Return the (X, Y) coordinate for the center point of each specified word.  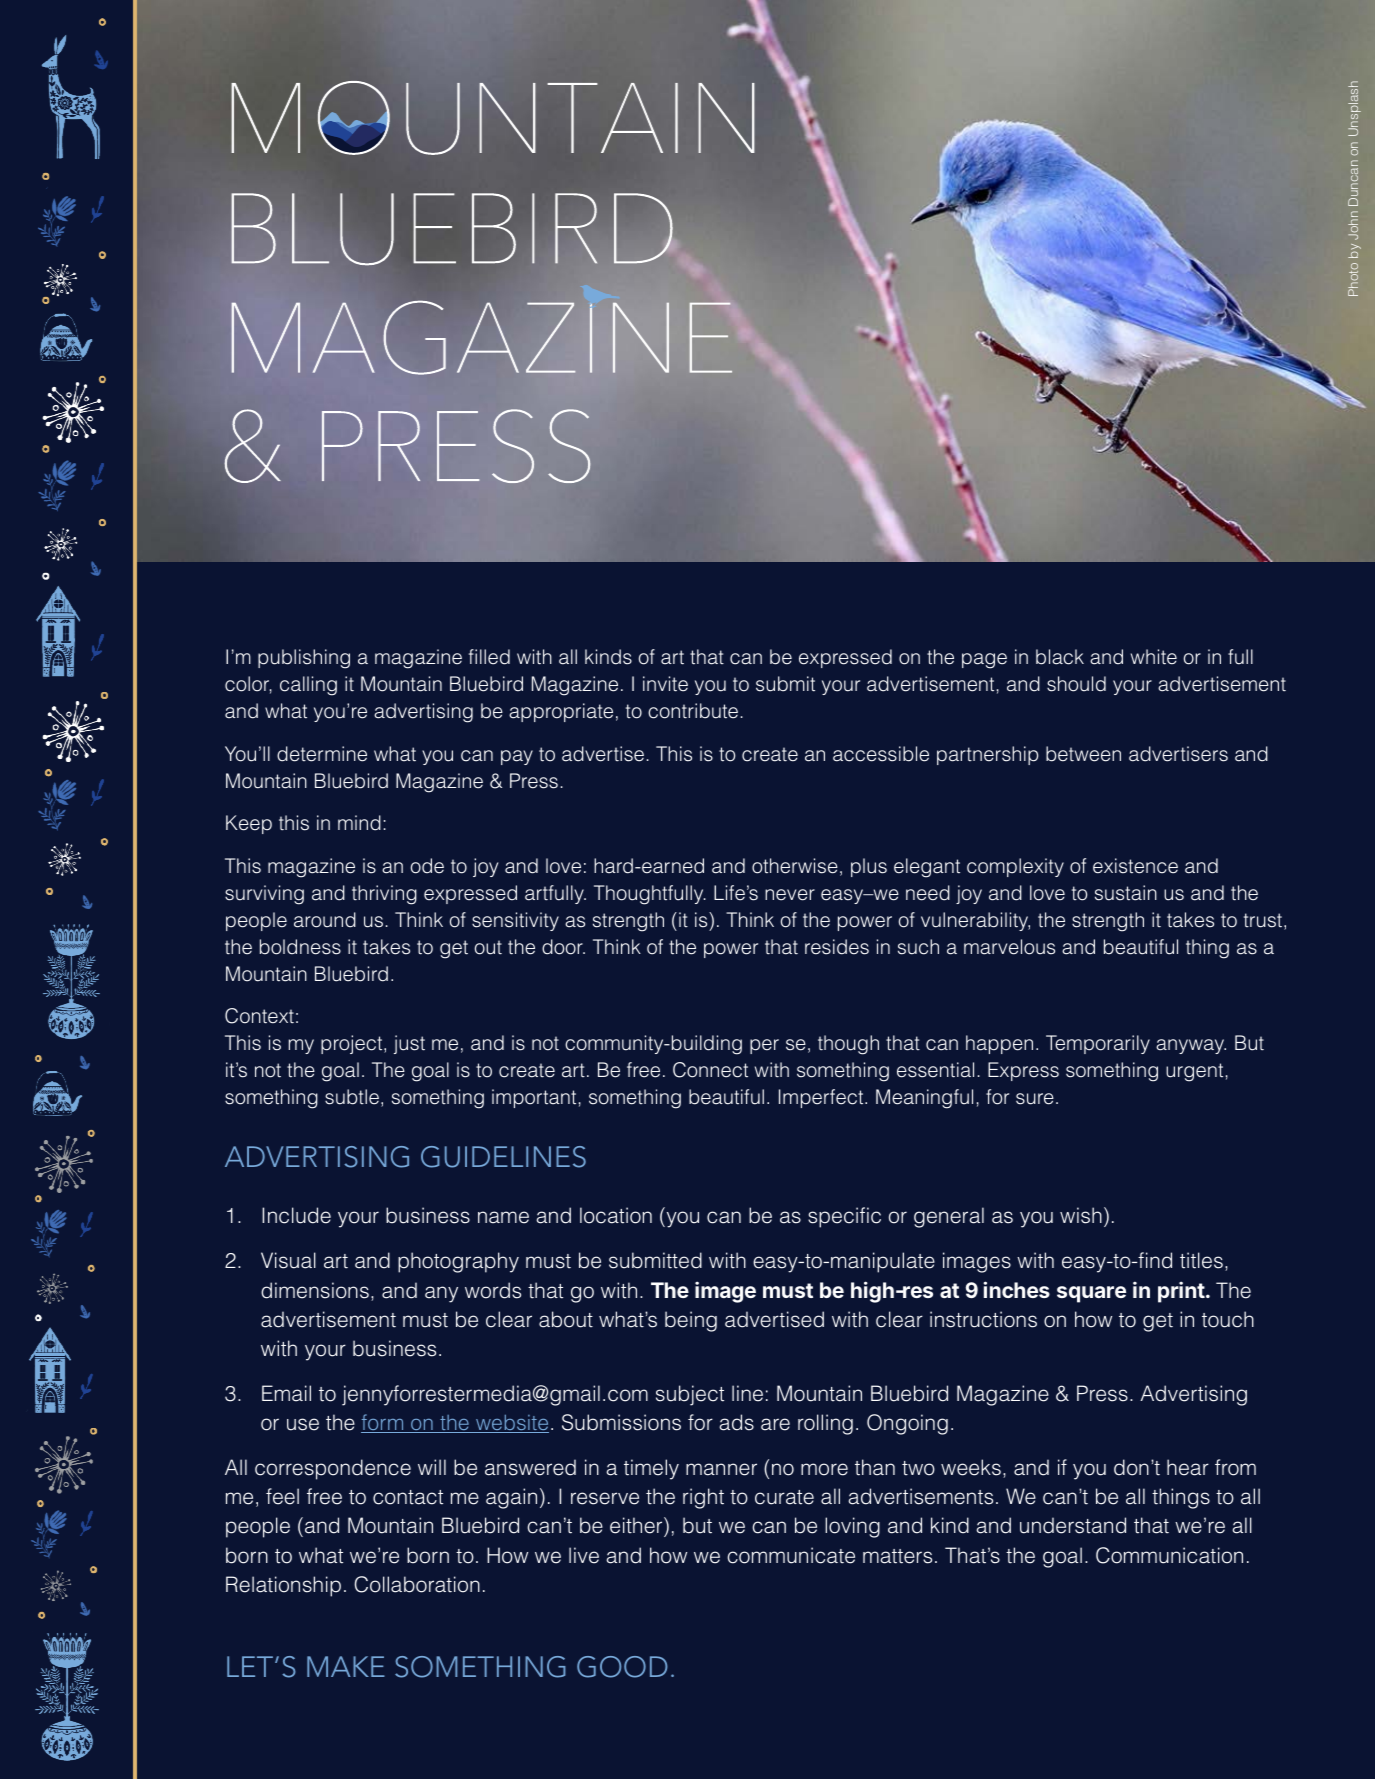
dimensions (315, 1290)
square (1091, 1294)
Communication (1169, 1555)
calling (308, 686)
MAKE (346, 1666)
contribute (693, 711)
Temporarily (1098, 1044)
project (353, 1044)
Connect (710, 1070)
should (1076, 684)
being (691, 1321)
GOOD (622, 1667)
